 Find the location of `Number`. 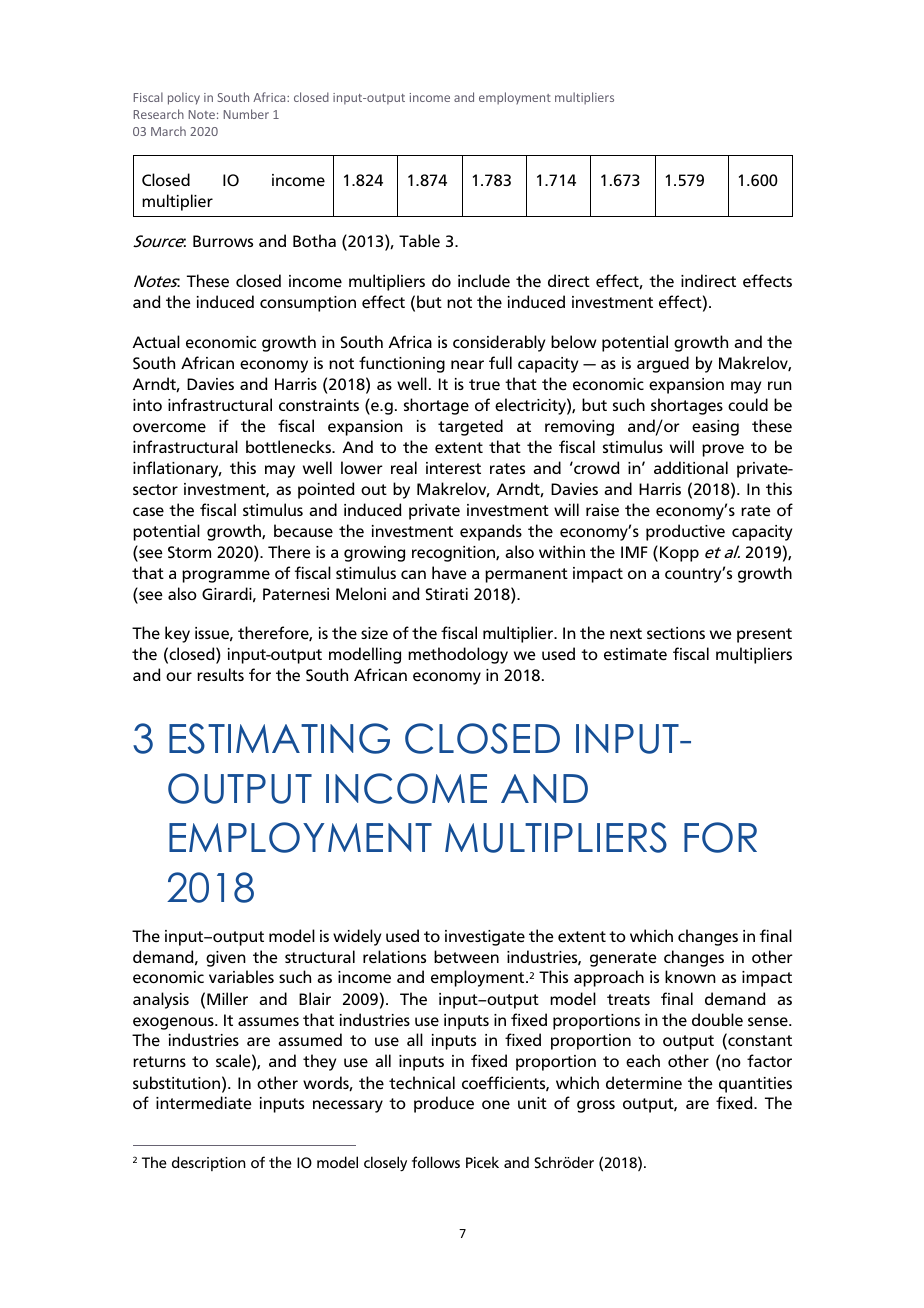

Number is located at coordinates (246, 114).
